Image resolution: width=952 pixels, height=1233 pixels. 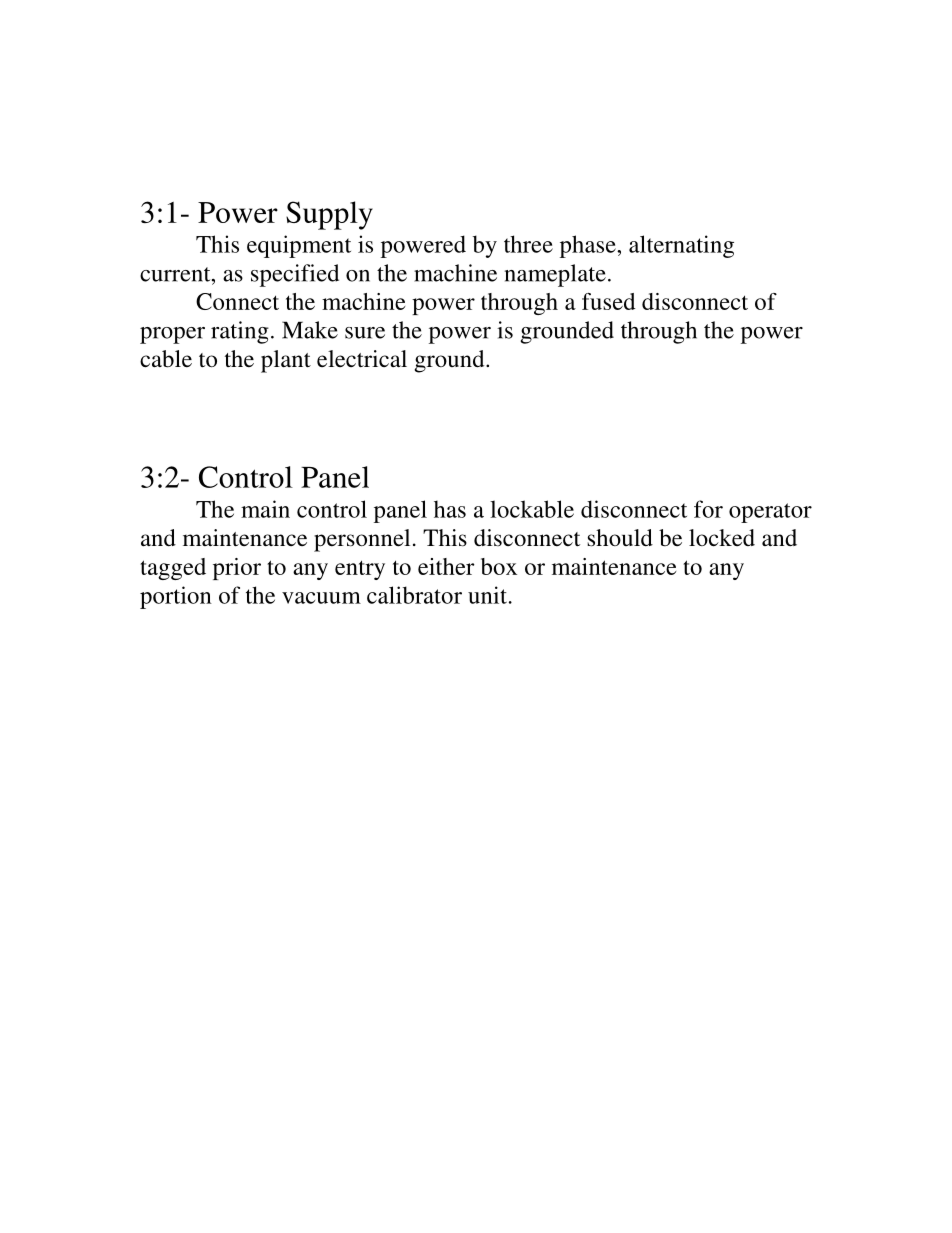 I want to click on three, so click(x=528, y=244).
